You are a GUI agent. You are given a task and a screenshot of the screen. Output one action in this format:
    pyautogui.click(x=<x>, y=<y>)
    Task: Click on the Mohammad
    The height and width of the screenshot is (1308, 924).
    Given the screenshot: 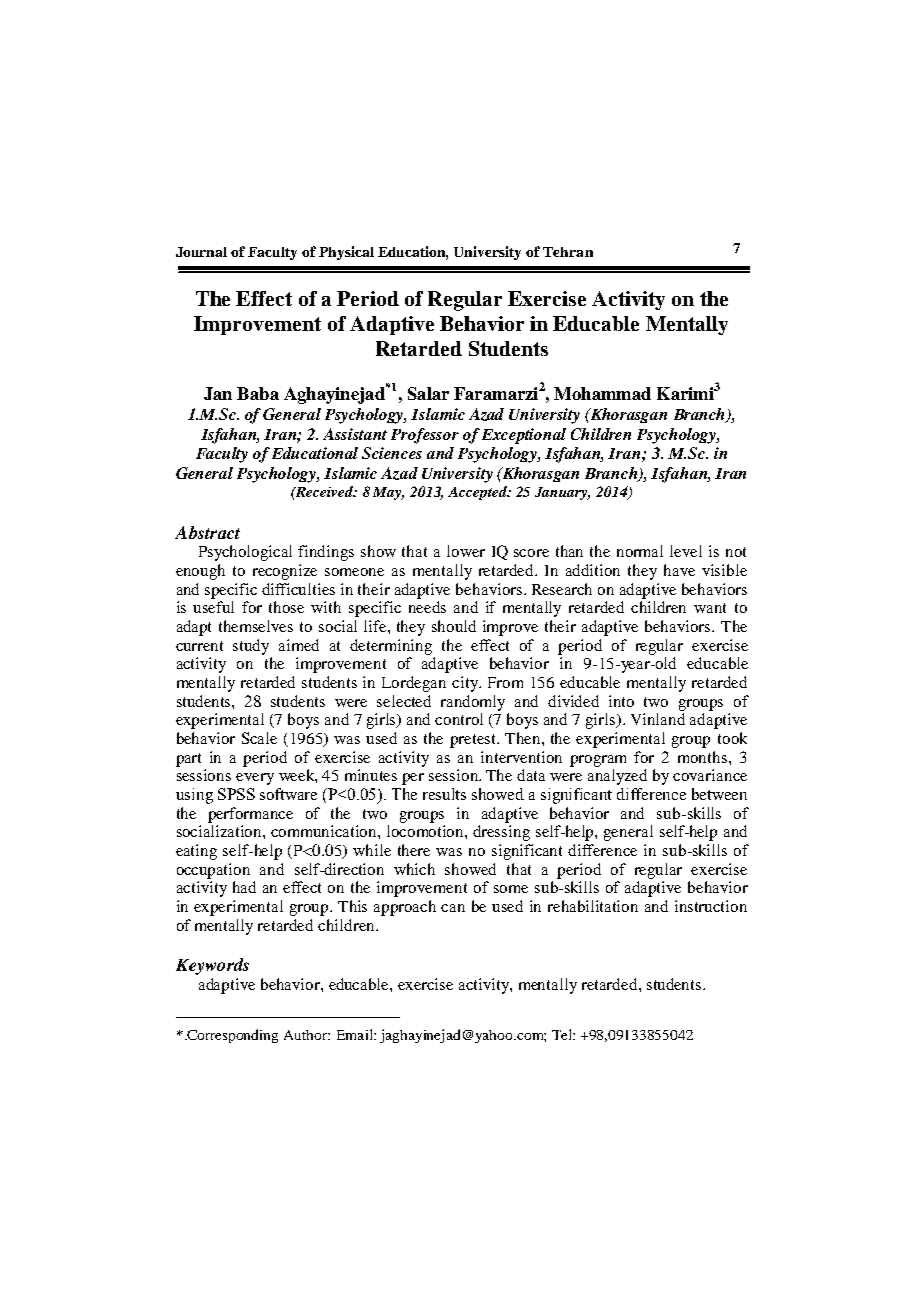 What is the action you would take?
    pyautogui.click(x=602, y=393)
